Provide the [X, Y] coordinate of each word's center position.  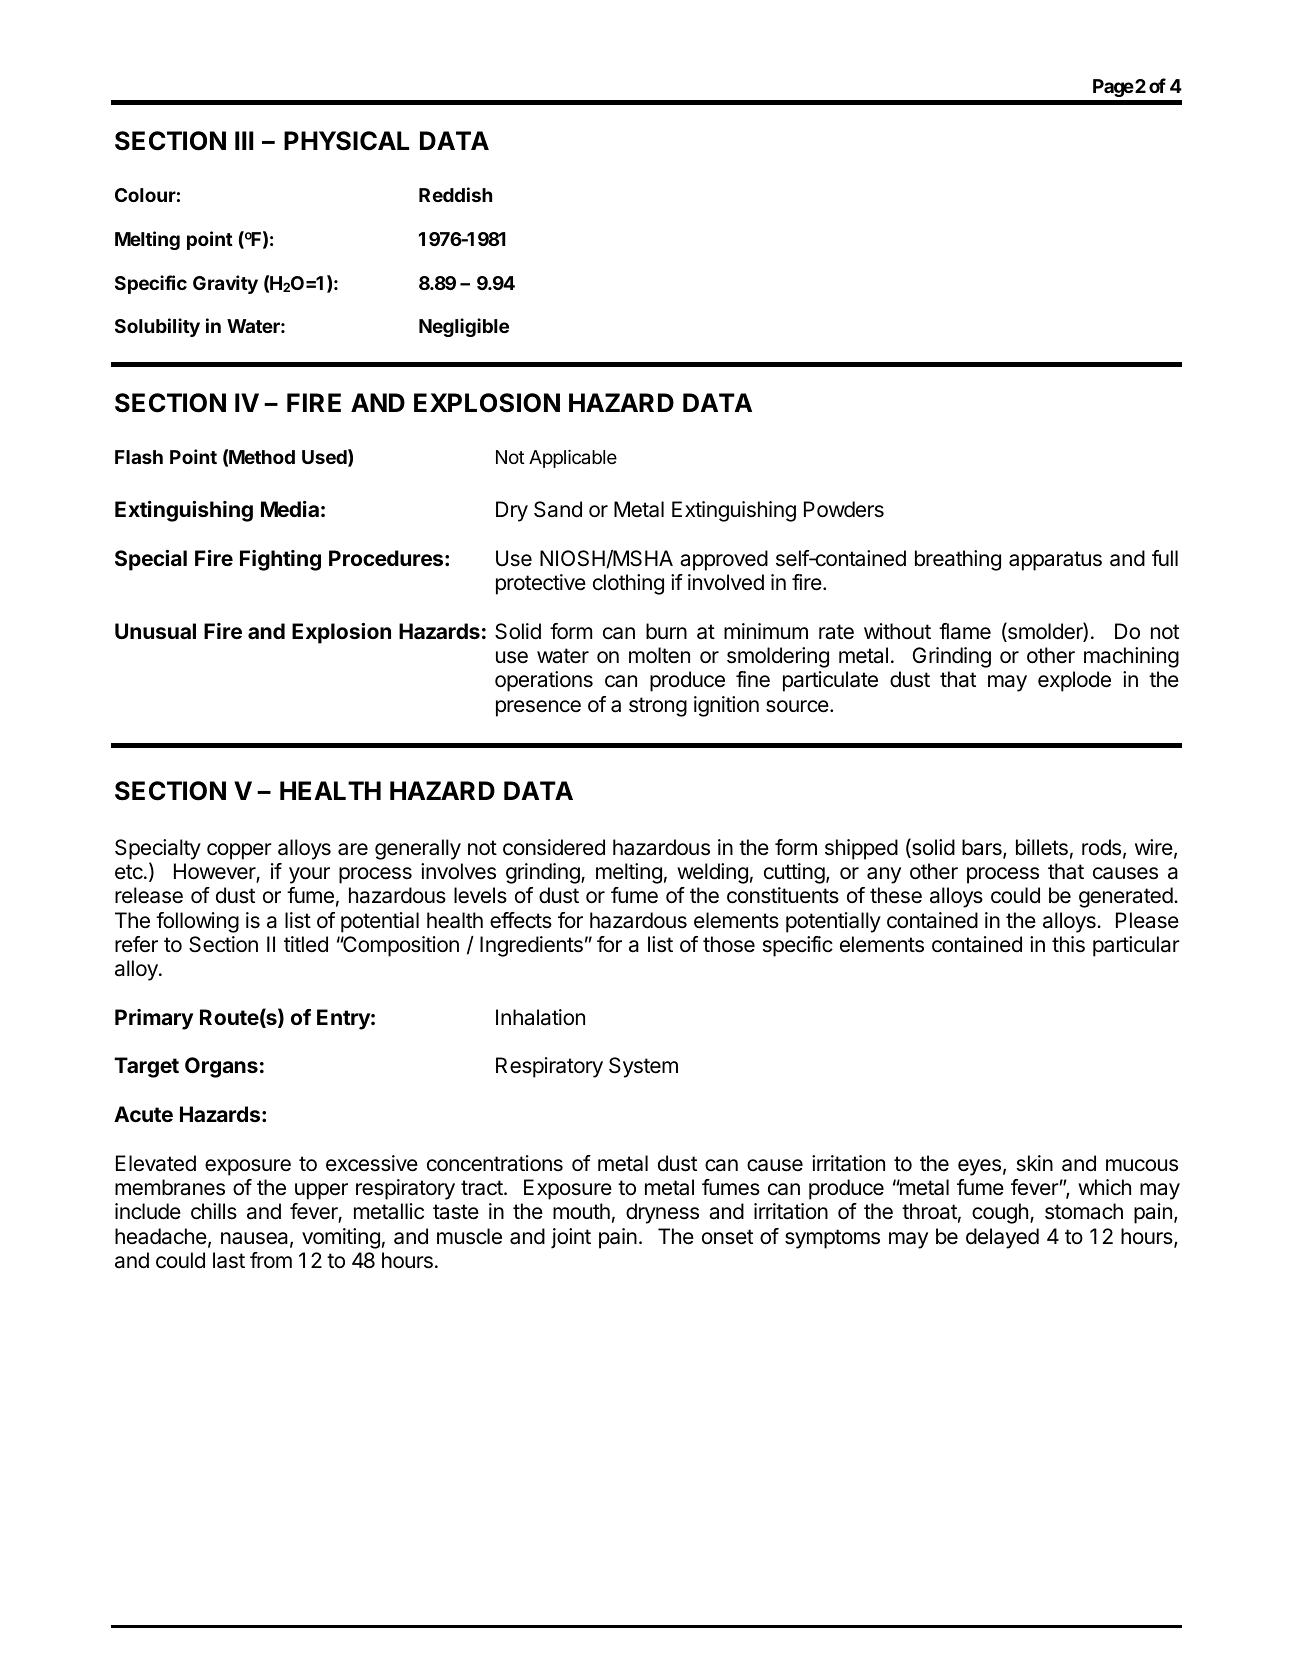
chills [214, 1211]
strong [658, 707]
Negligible [464, 327]
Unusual [155, 631]
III [244, 140]
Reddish [455, 194]
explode [1074, 681]
